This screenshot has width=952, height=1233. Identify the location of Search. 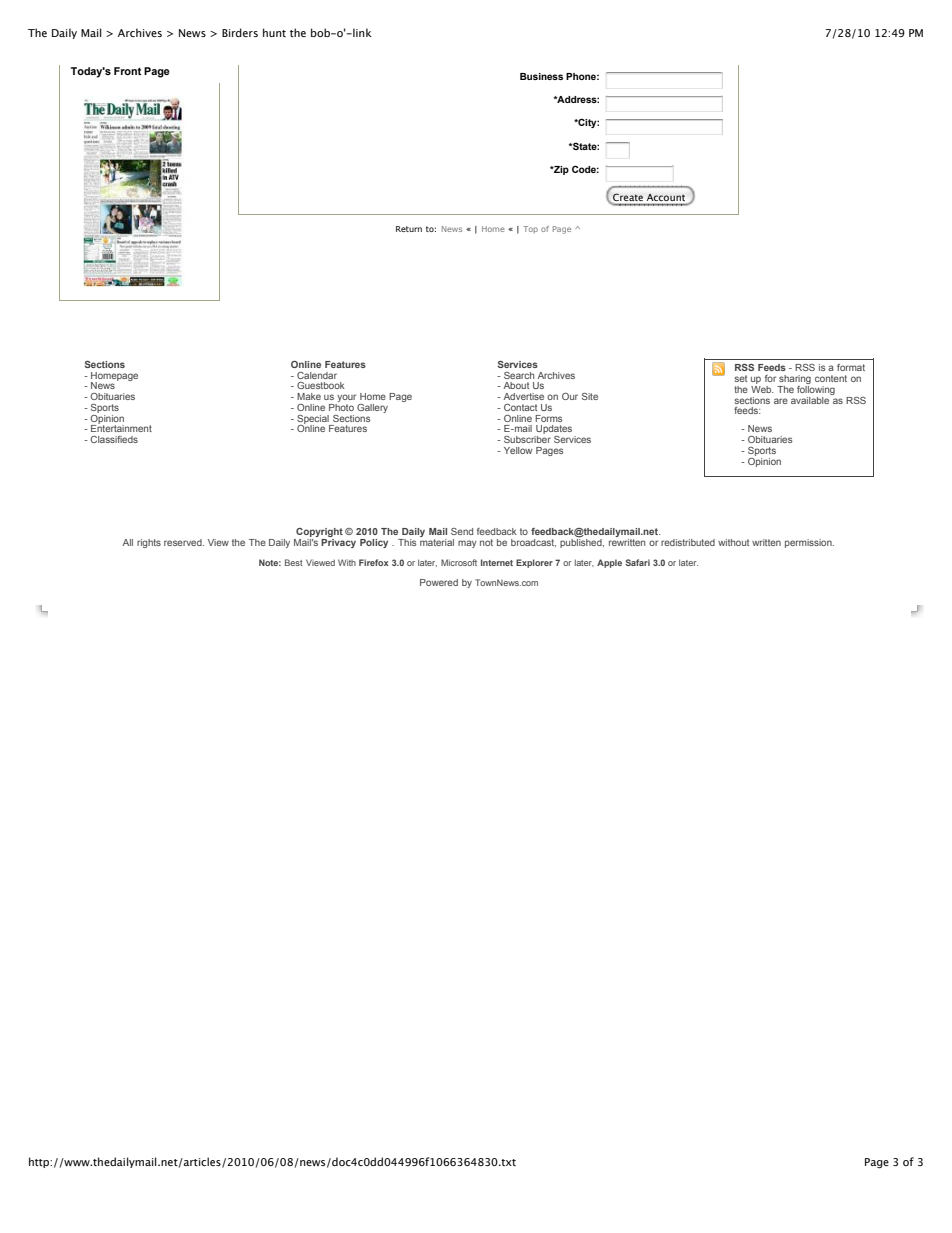
(519, 375).
